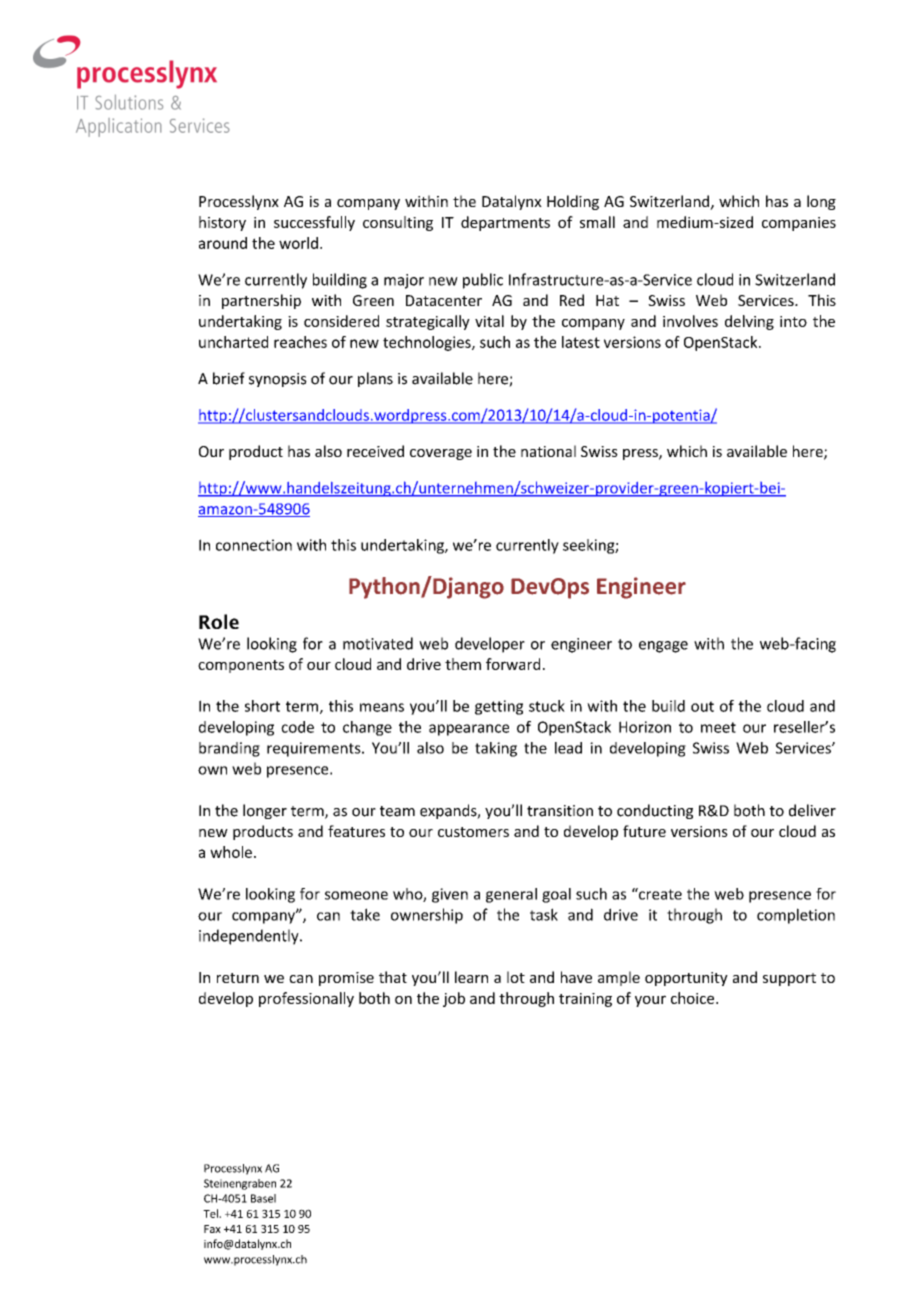 Image resolution: width=924 pixels, height=1308 pixels. Describe the element at coordinates (297, 727) in the screenshot. I see `code` at that location.
